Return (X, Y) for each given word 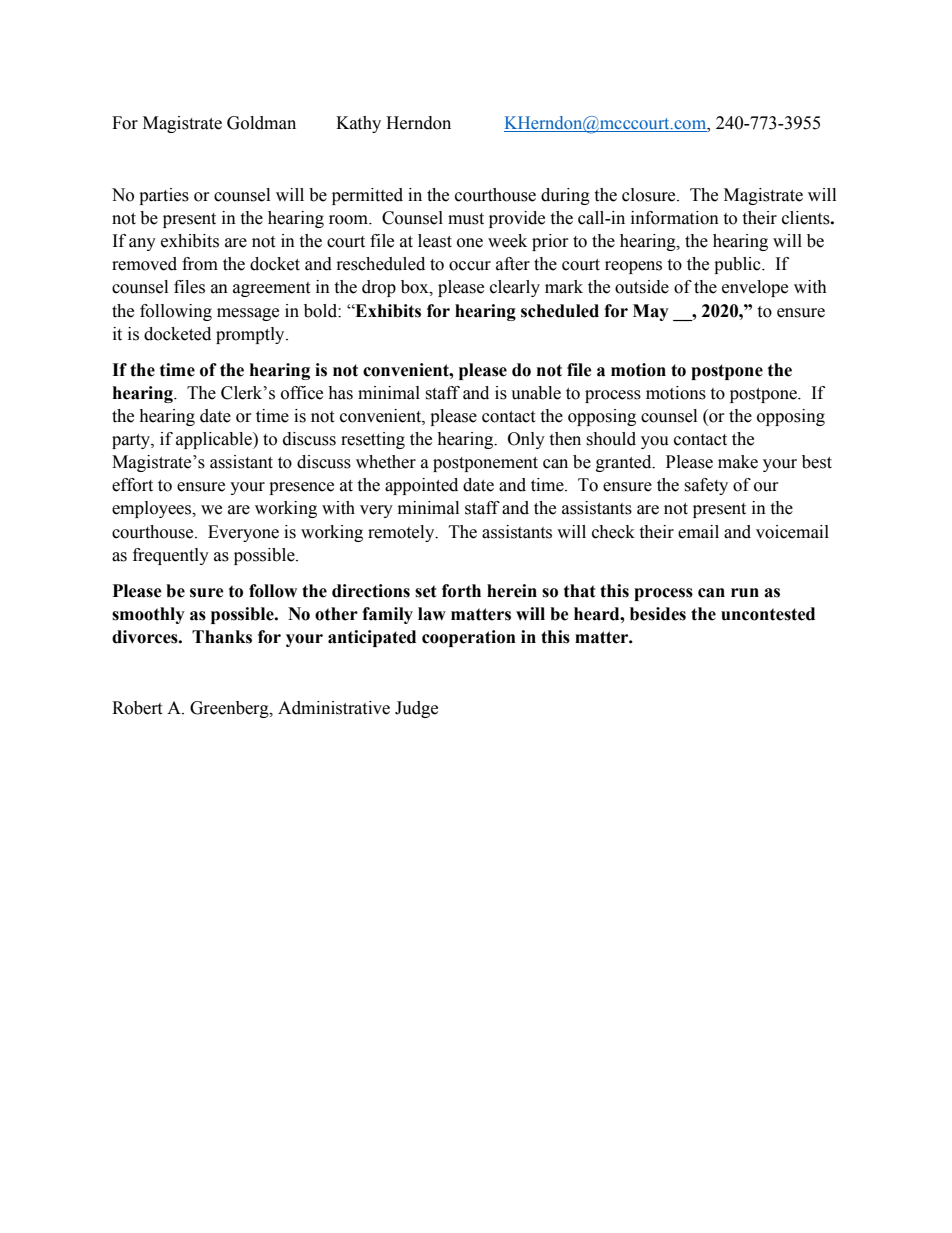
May (651, 312)
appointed (421, 486)
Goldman (261, 123)
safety (706, 486)
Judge (416, 709)
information (675, 218)
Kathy (358, 124)
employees (153, 509)
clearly (515, 288)
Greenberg (230, 709)
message (248, 314)
